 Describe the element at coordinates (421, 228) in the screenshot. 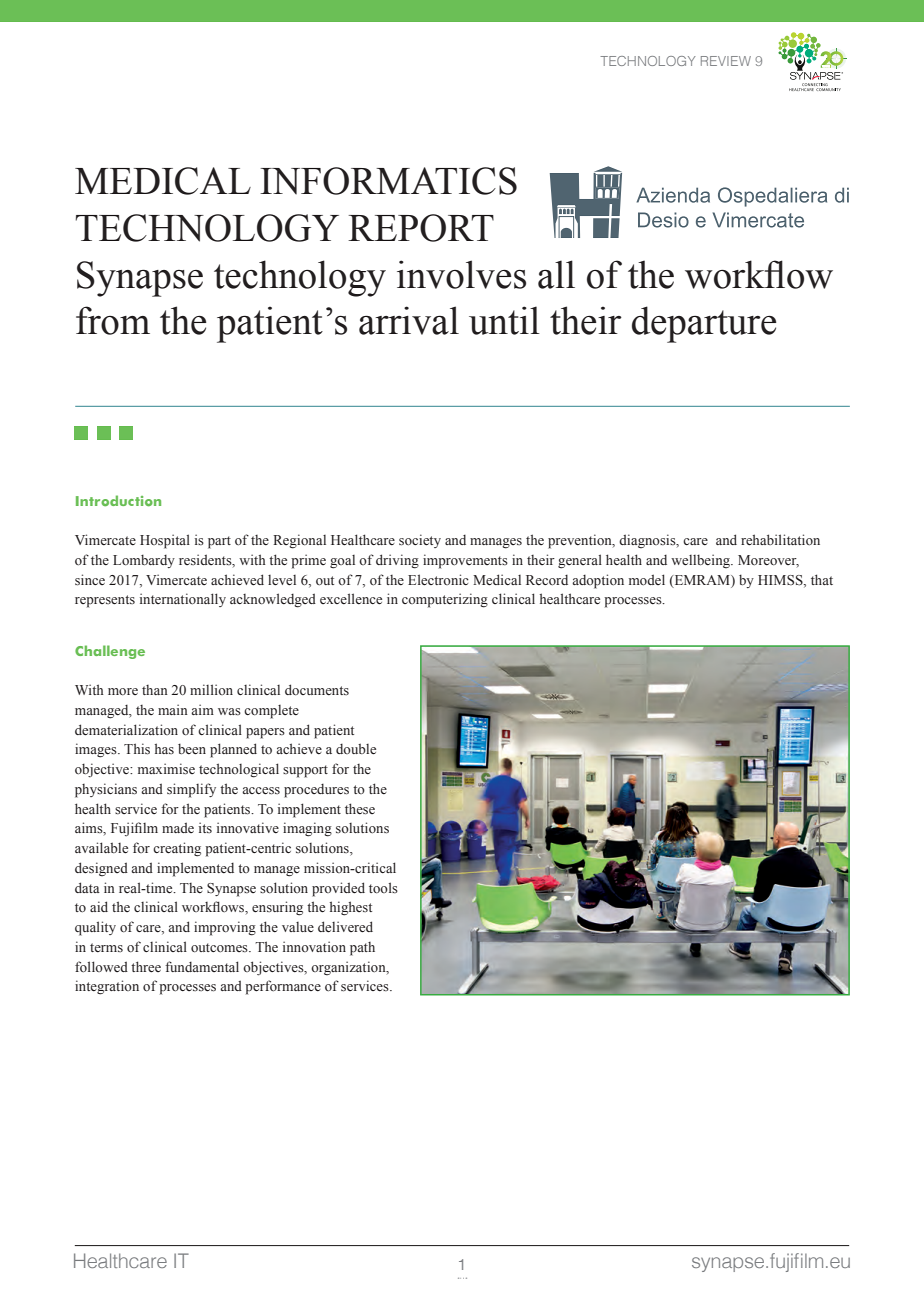

I see `REPORT` at that location.
